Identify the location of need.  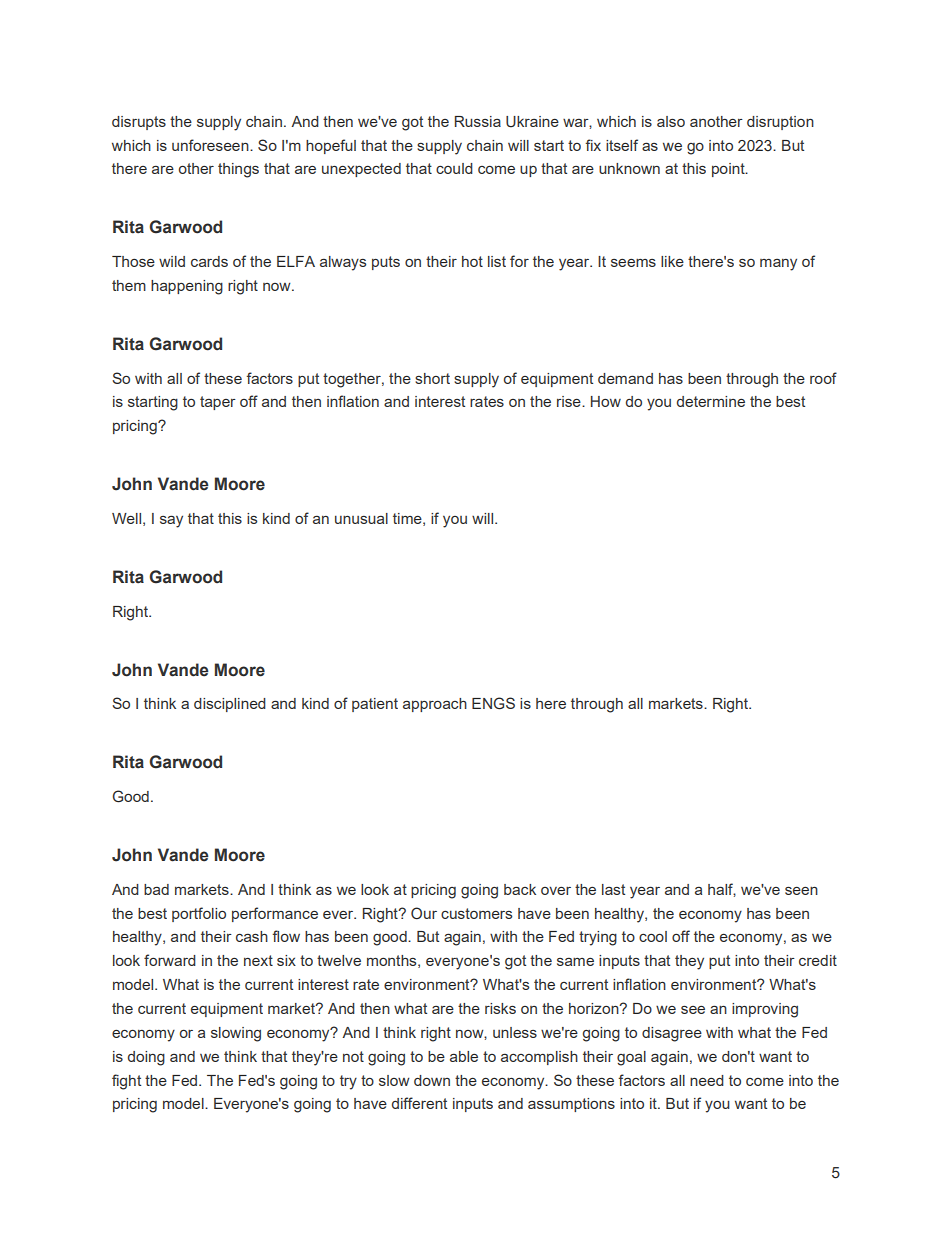
(707, 1080).
